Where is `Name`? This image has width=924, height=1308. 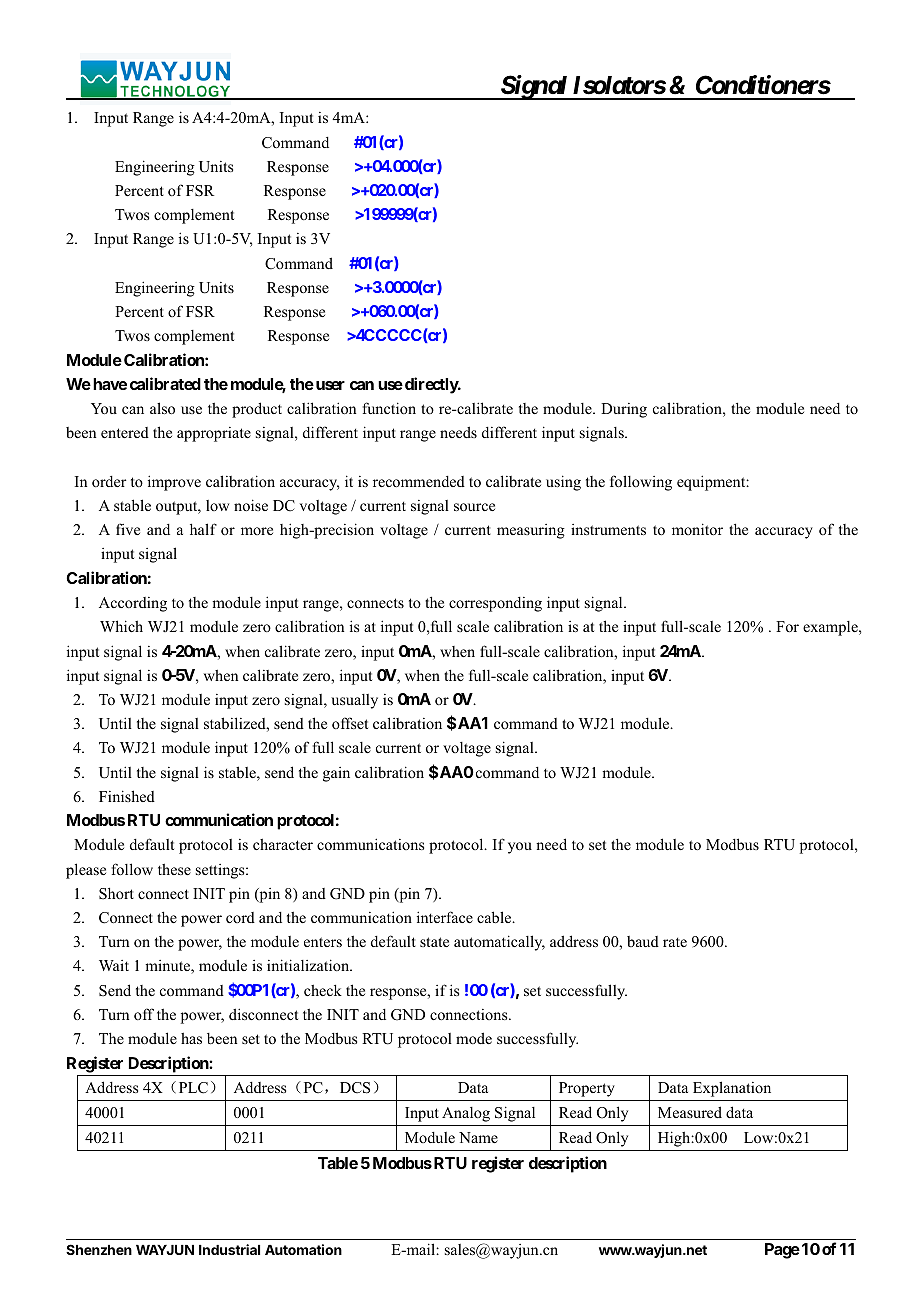 Name is located at coordinates (478, 1137).
